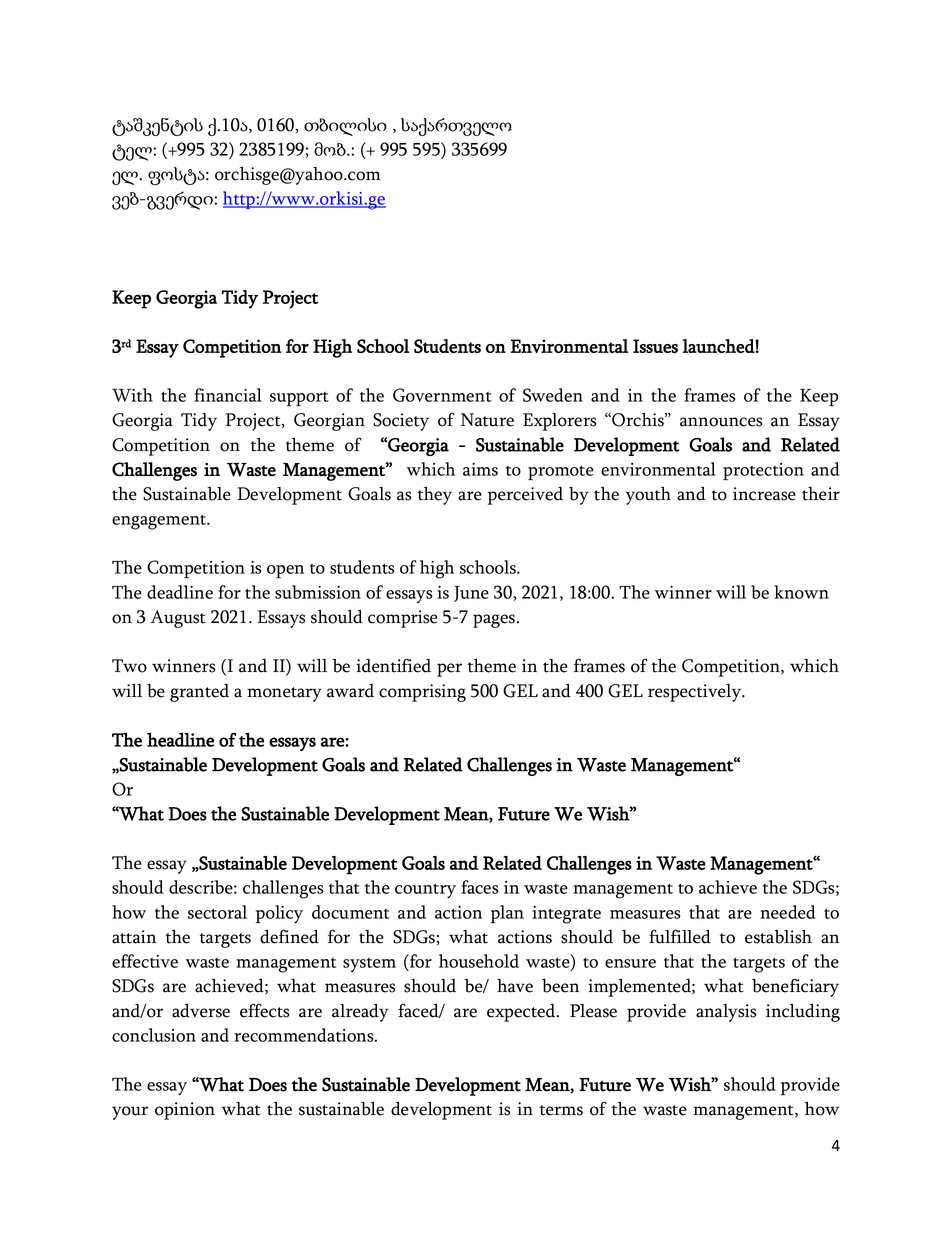  What do you see at coordinates (178, 619) in the page?
I see `August` at bounding box center [178, 619].
